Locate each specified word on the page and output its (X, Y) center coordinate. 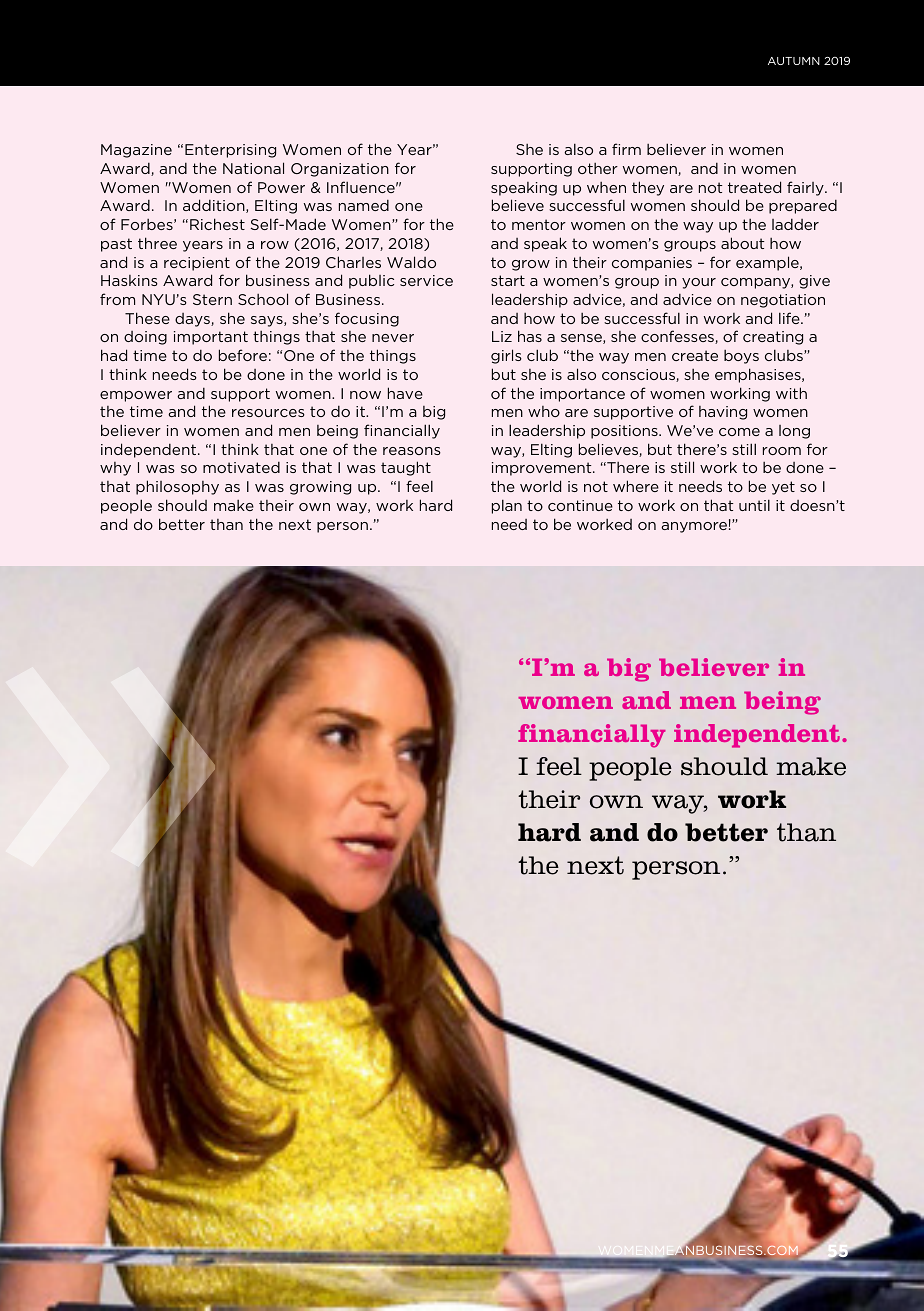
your (699, 283)
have (405, 393)
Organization (340, 170)
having (723, 413)
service (426, 280)
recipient (197, 264)
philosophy (177, 487)
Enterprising (230, 151)
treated (754, 187)
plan (507, 506)
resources (268, 413)
